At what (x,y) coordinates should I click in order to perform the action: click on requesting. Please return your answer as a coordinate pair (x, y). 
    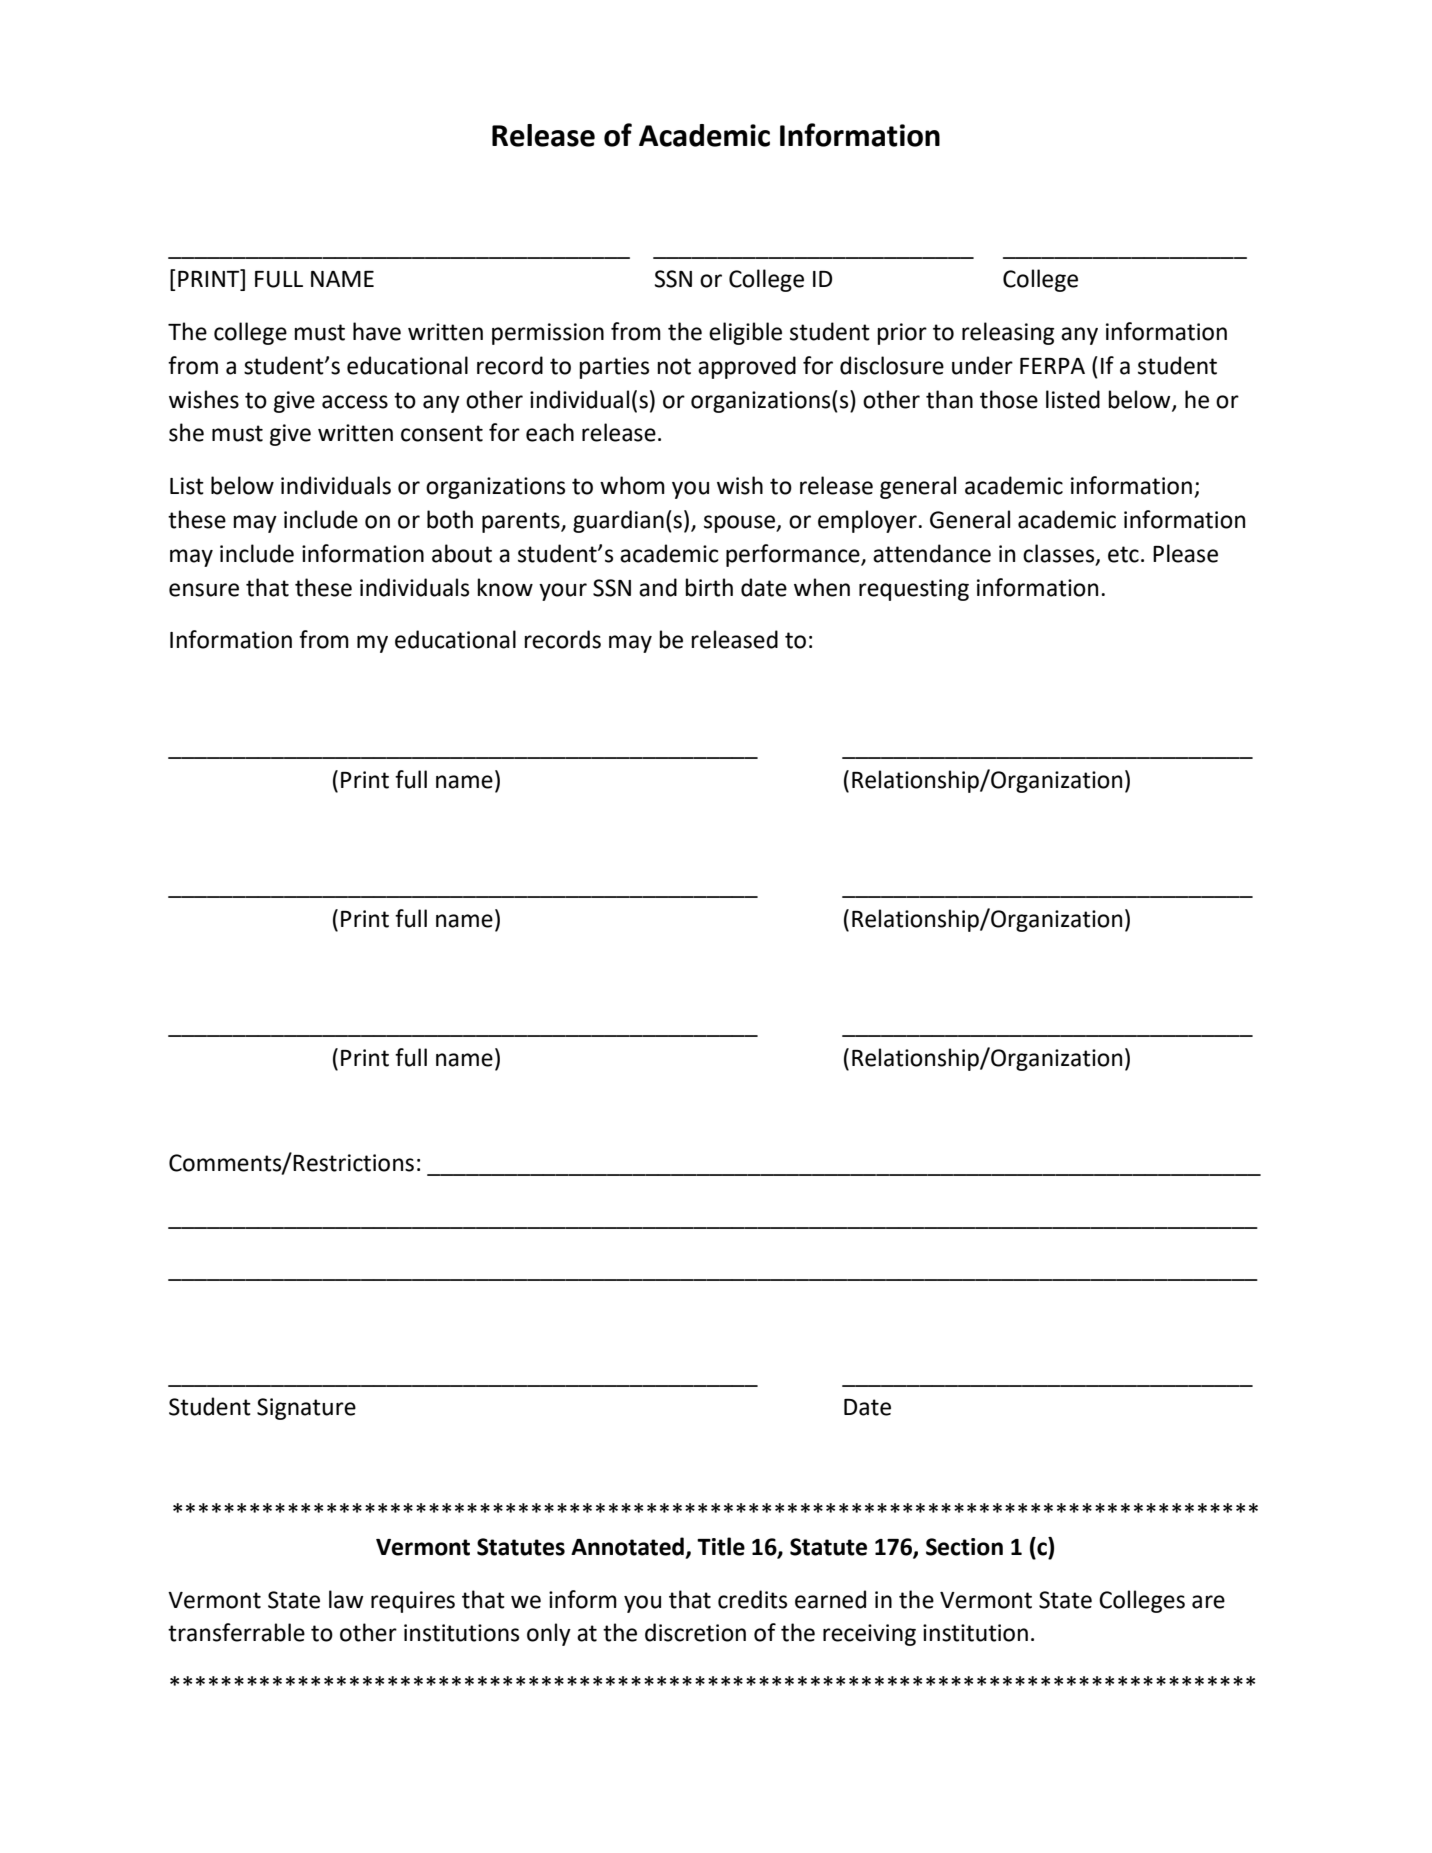
    Looking at the image, I should click on (914, 590).
